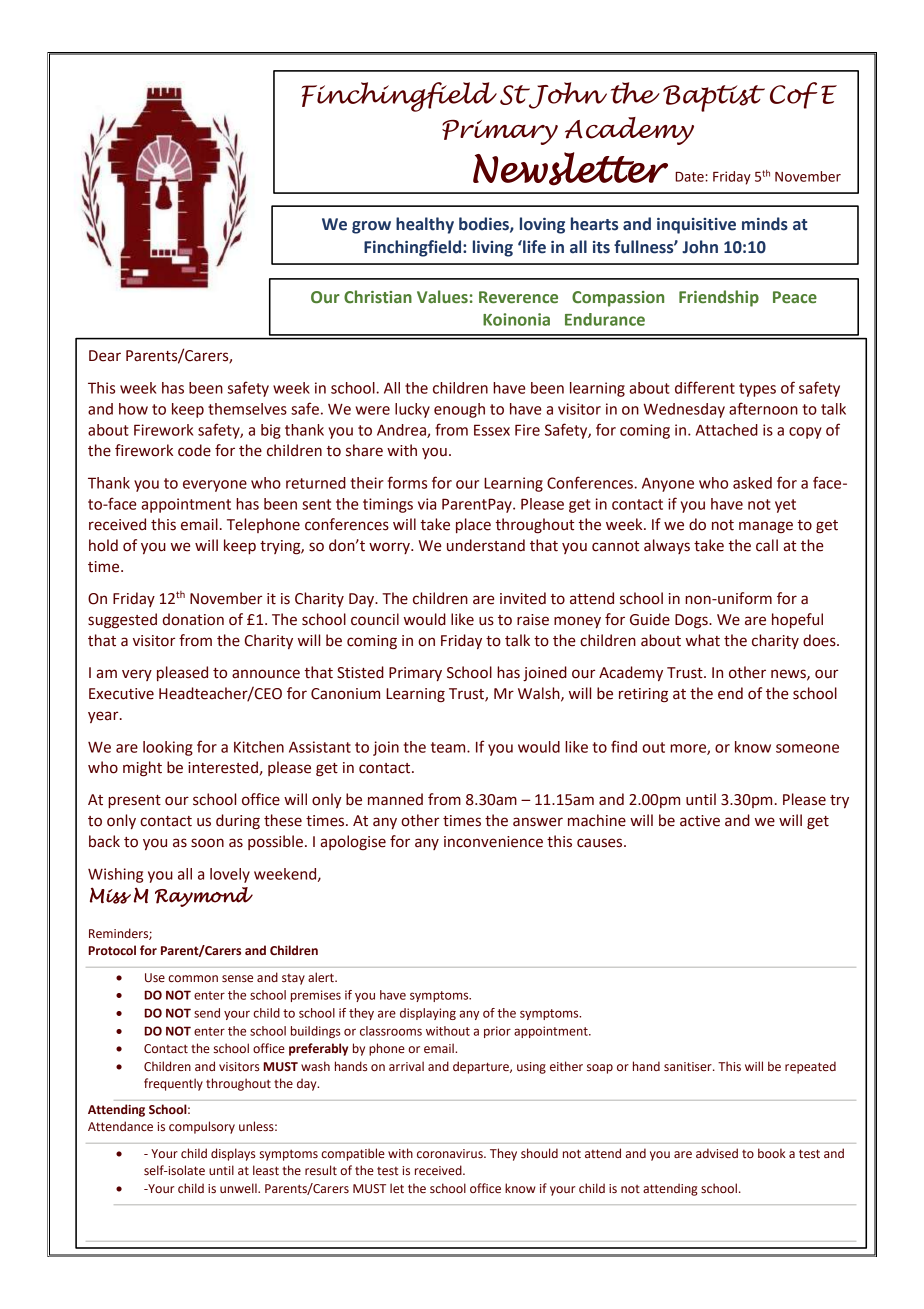 The image size is (924, 1309). Describe the element at coordinates (371, 227) in the page. I see `grow` at that location.
